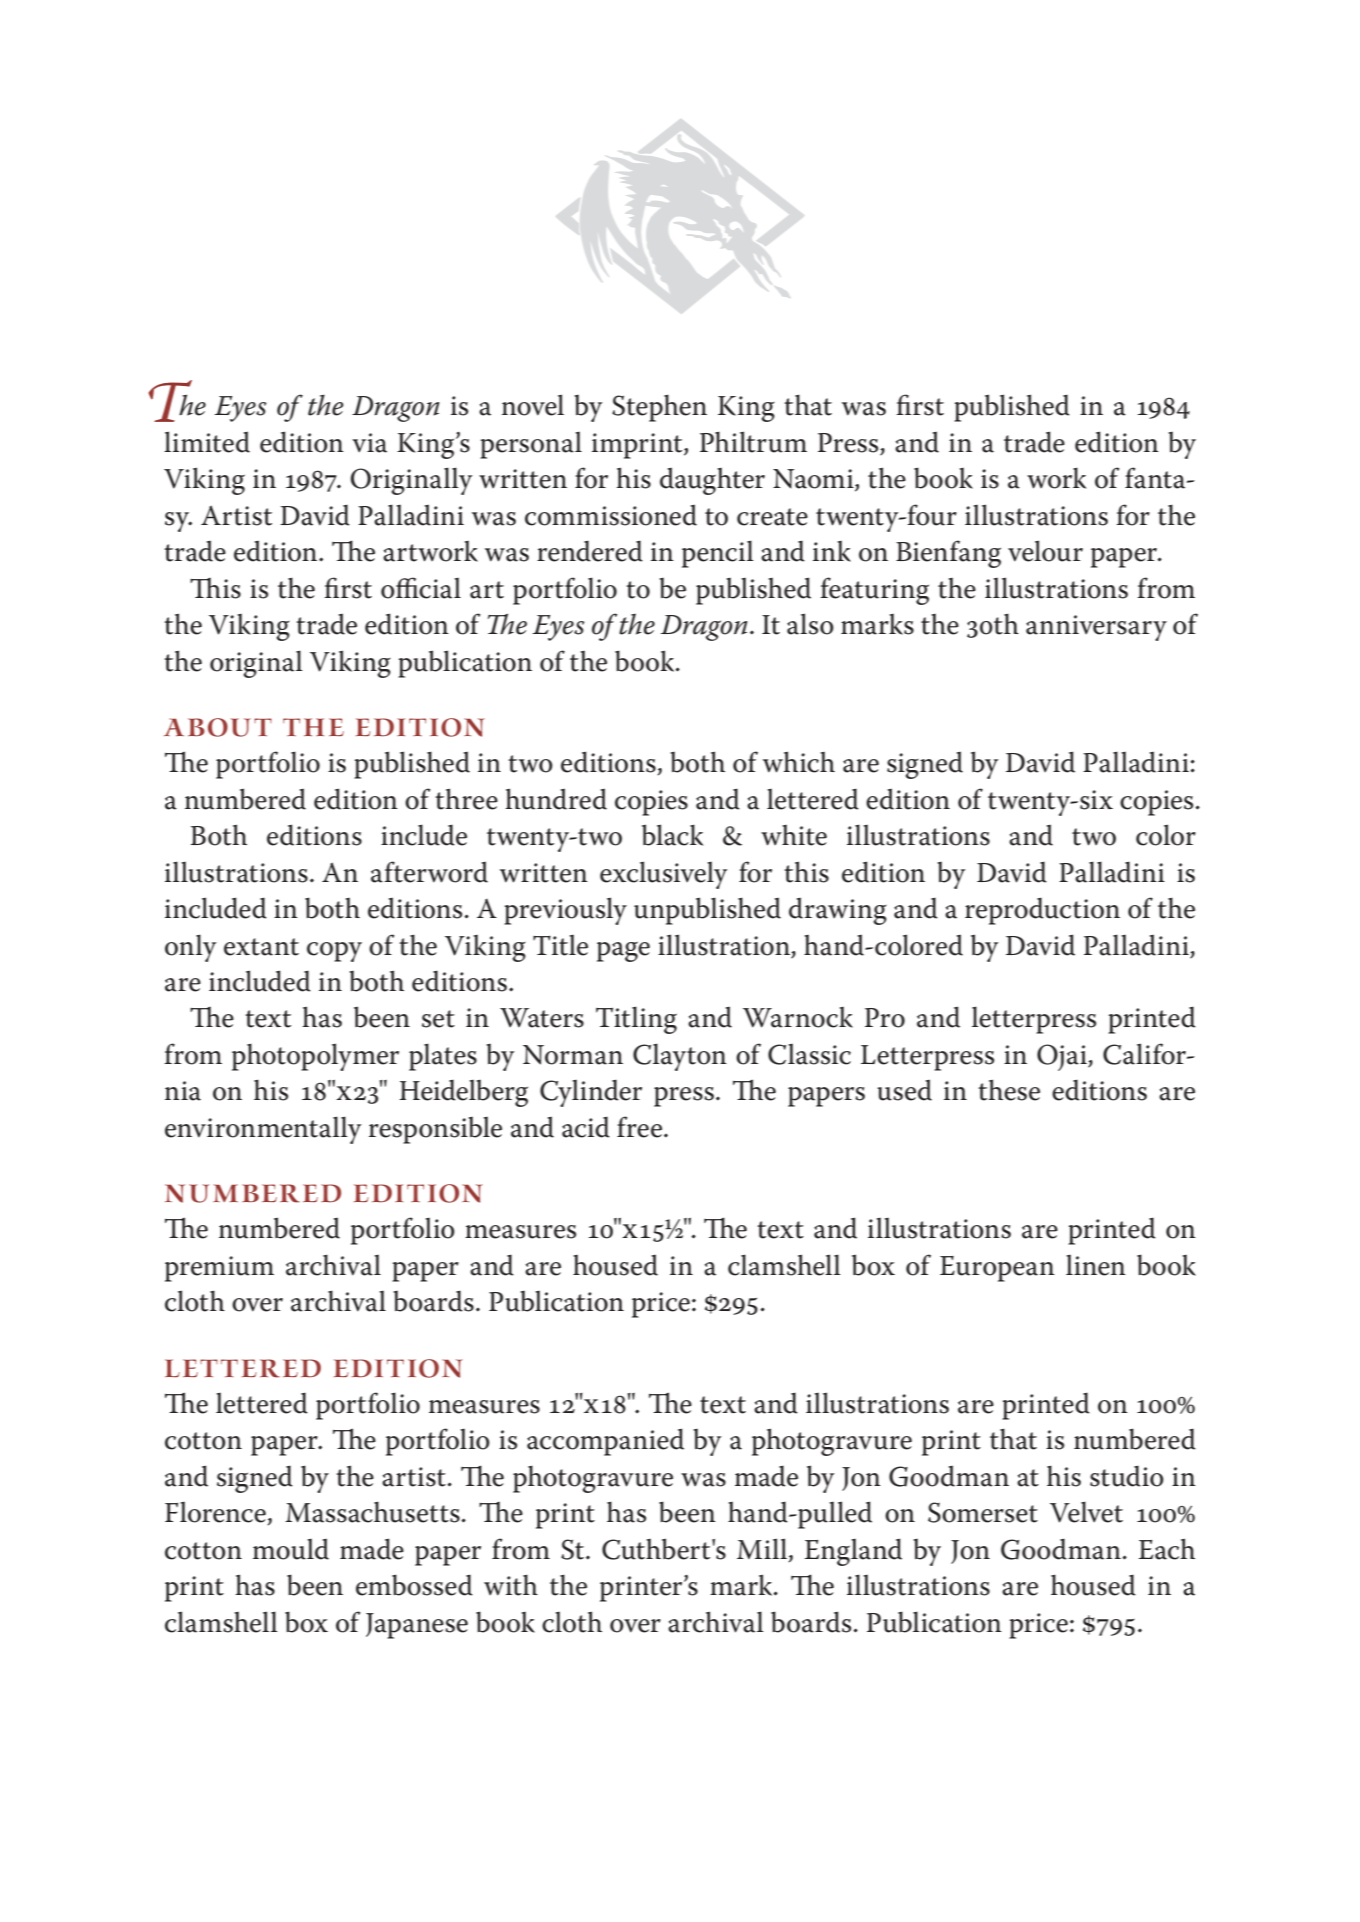  What do you see at coordinates (1096, 628) in the screenshot?
I see `anniversary` at bounding box center [1096, 628].
